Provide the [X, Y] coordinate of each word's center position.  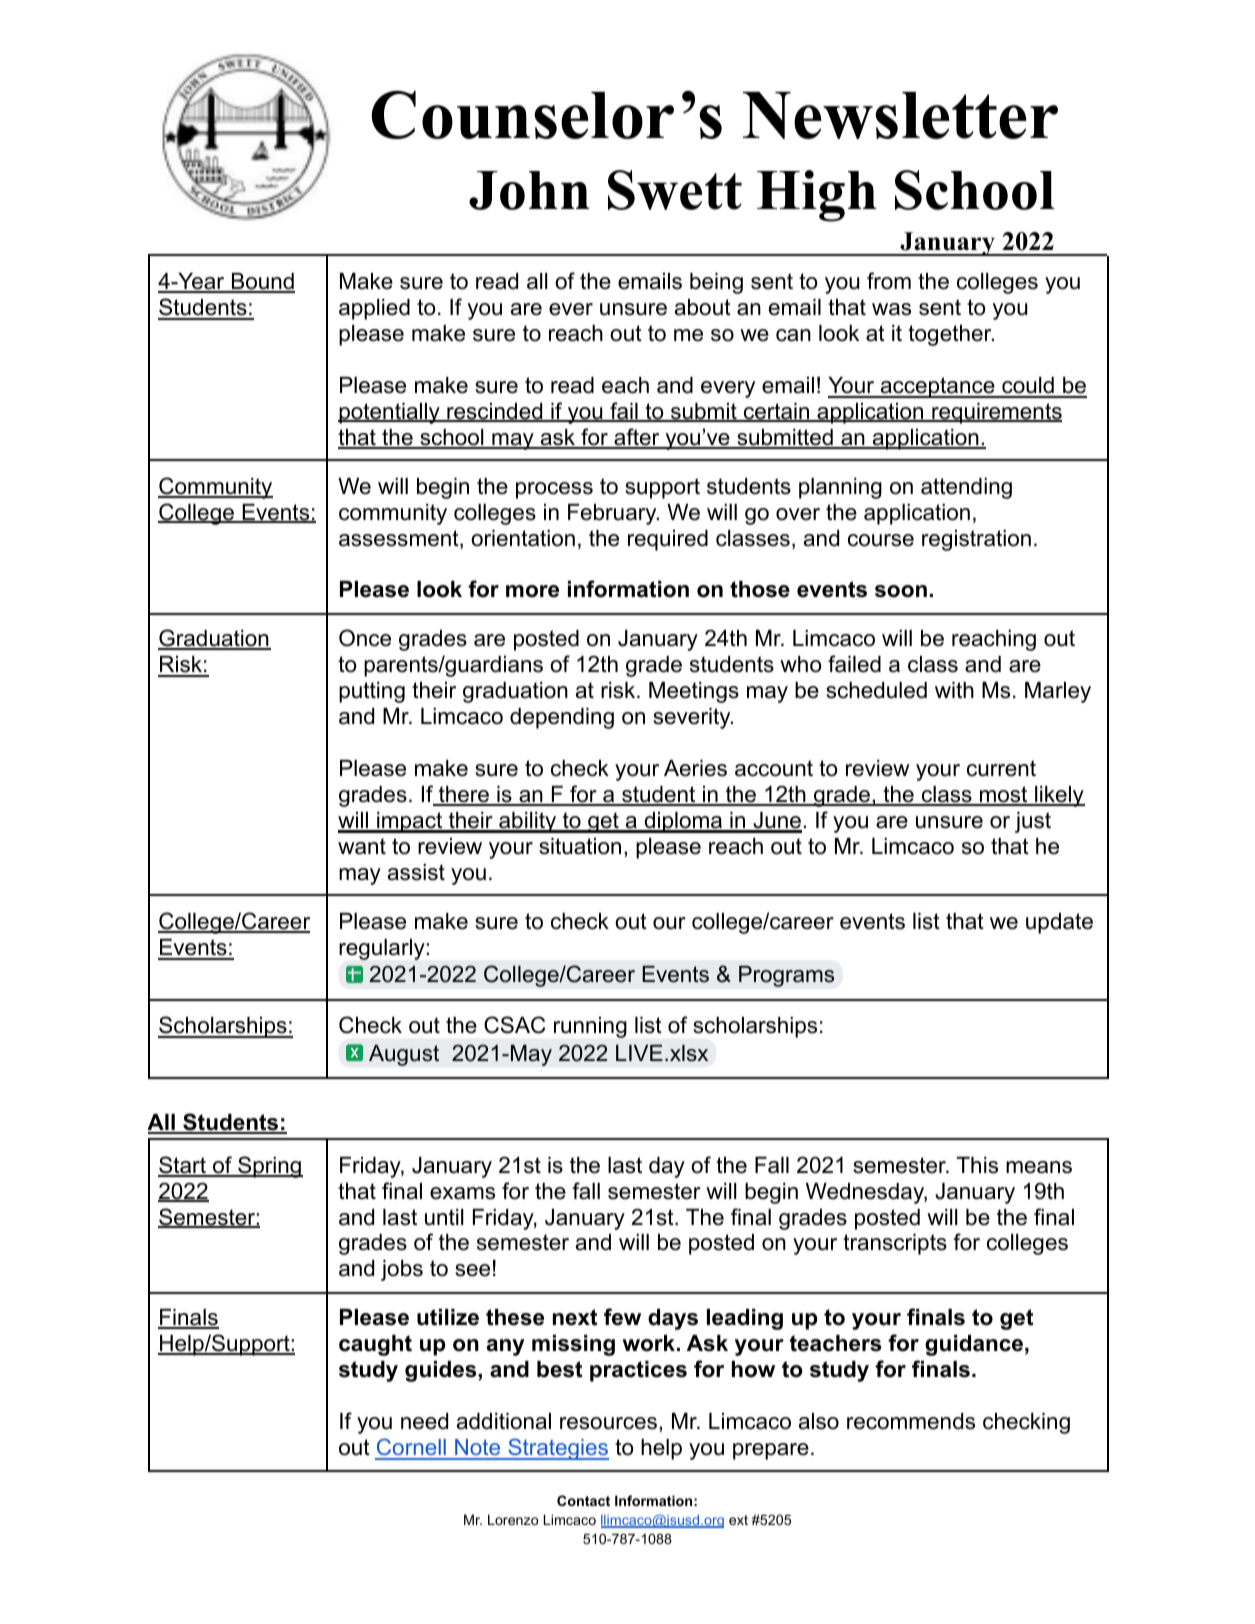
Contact [583, 1500]
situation [580, 846]
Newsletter [900, 115]
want [362, 846]
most [1004, 795]
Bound [262, 282]
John [529, 190]
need [424, 1421]
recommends [911, 1421]
